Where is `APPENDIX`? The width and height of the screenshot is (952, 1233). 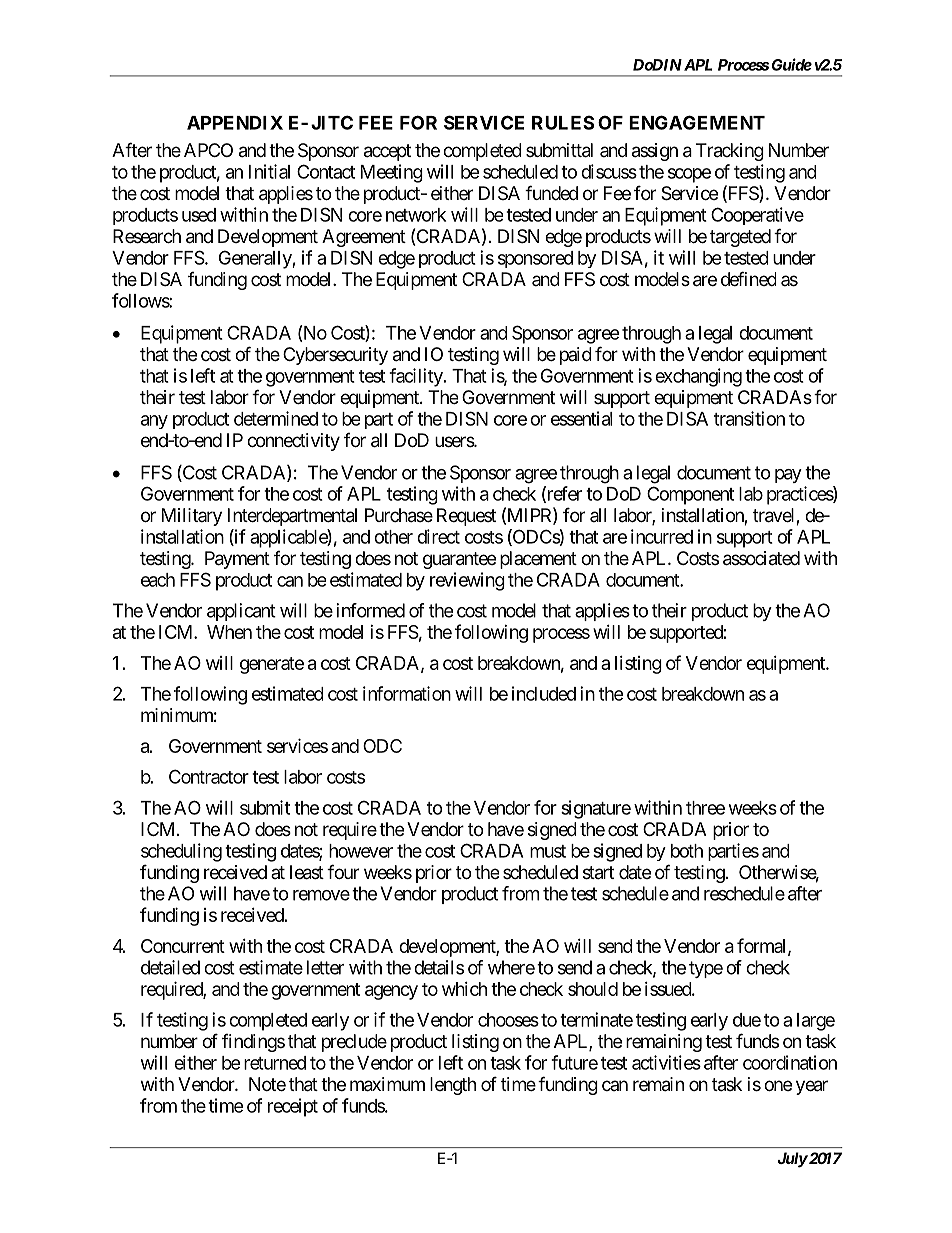 APPENDIX is located at coordinates (235, 123).
